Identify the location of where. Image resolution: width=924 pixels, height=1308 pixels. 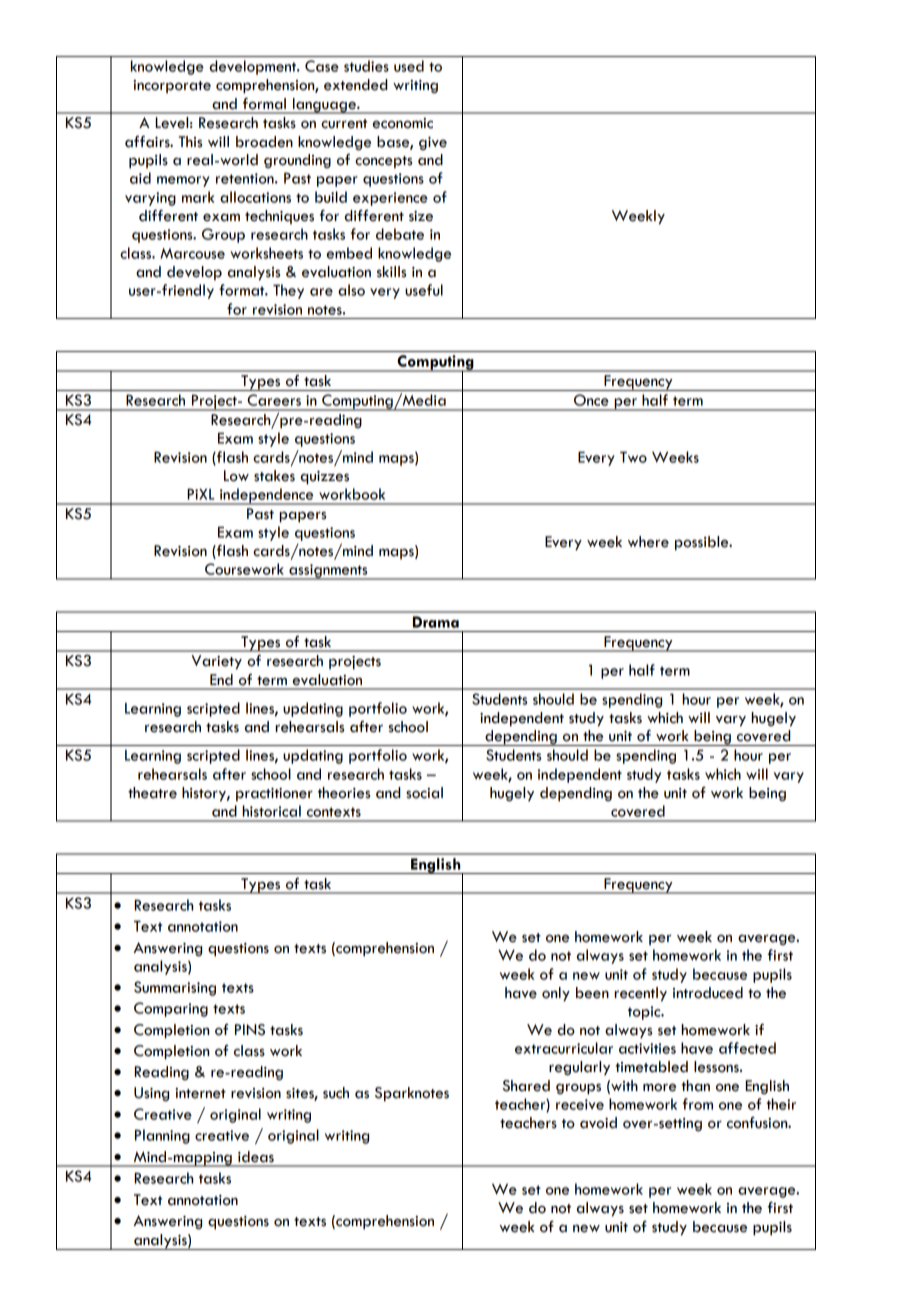
(648, 542).
